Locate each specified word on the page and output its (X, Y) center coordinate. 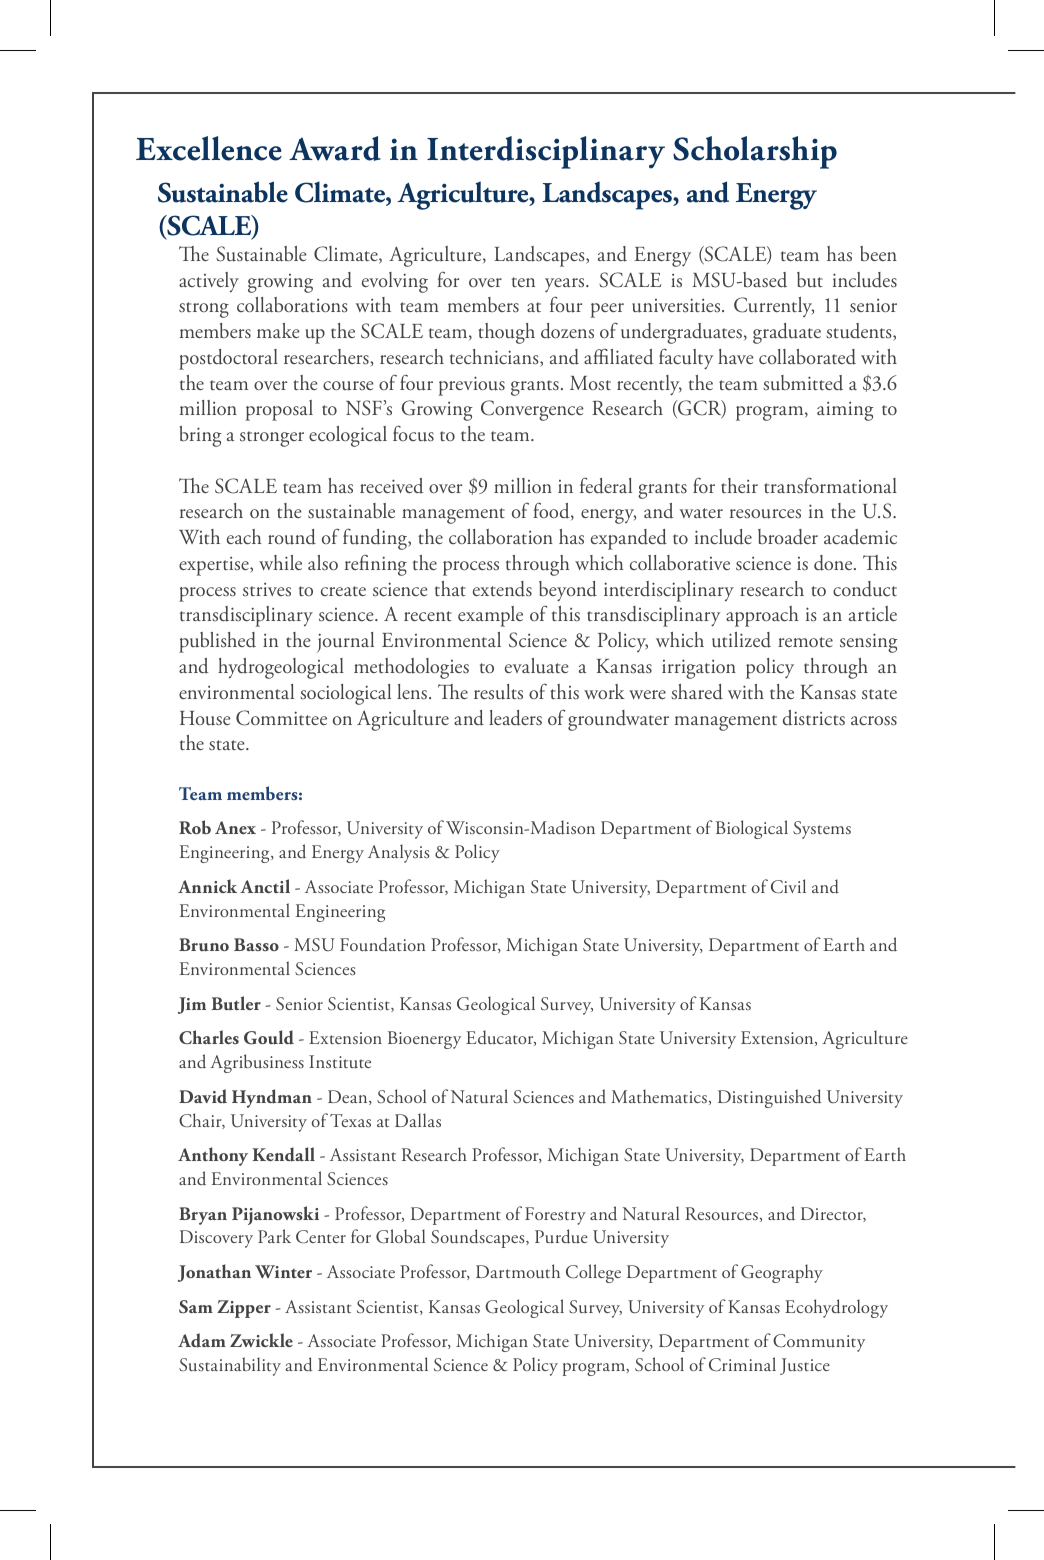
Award (335, 148)
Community (819, 1343)
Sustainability (230, 1366)
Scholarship (755, 152)
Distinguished (770, 1098)
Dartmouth (518, 1271)
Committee (281, 718)
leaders (515, 718)
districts (814, 718)
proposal (279, 410)
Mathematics (659, 1096)
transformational (830, 485)
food (552, 511)
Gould (269, 1037)
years (566, 285)
